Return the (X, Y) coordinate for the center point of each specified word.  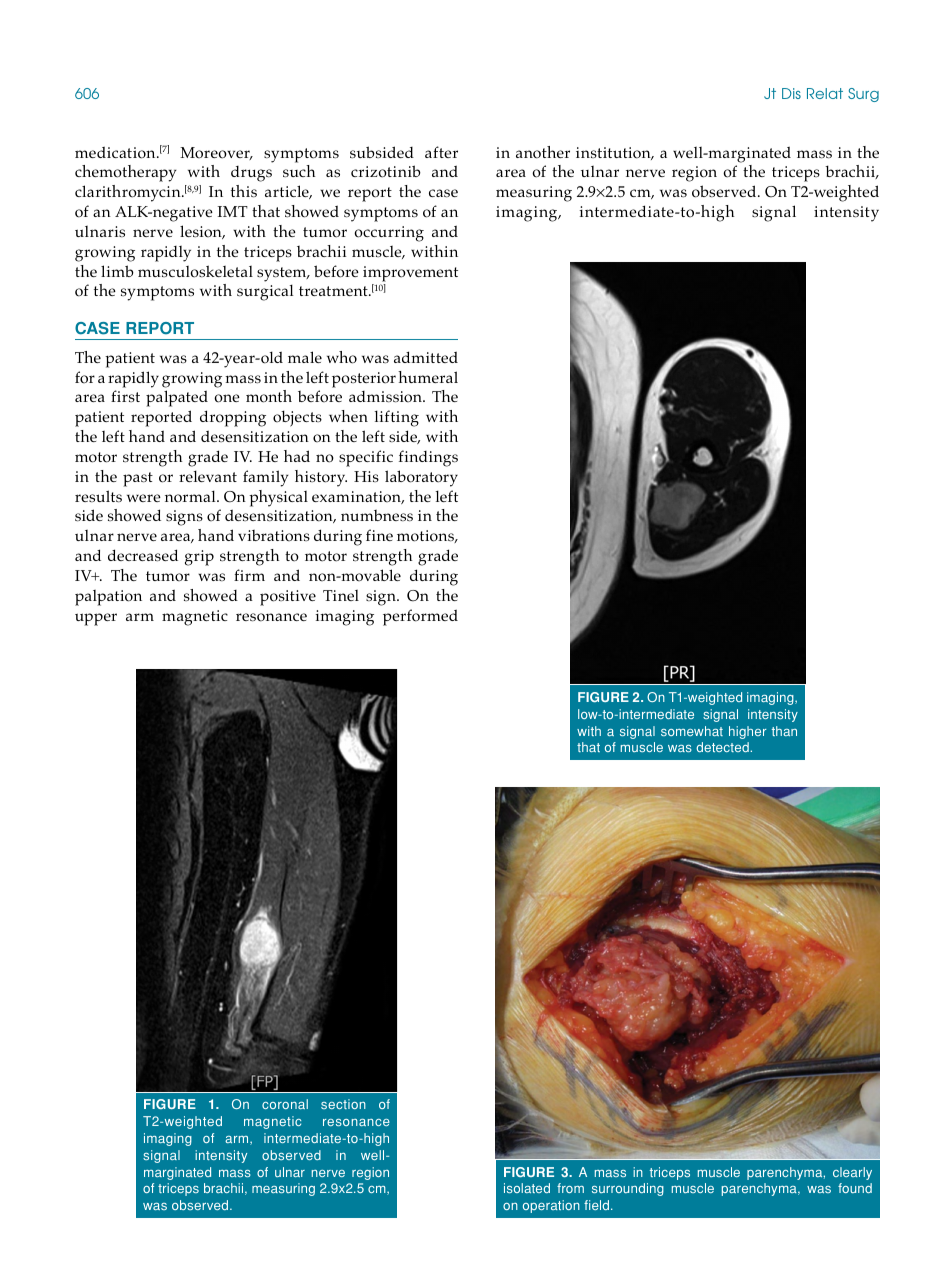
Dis (791, 93)
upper (96, 619)
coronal (285, 1104)
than (784, 731)
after (441, 152)
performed (420, 617)
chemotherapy (126, 173)
